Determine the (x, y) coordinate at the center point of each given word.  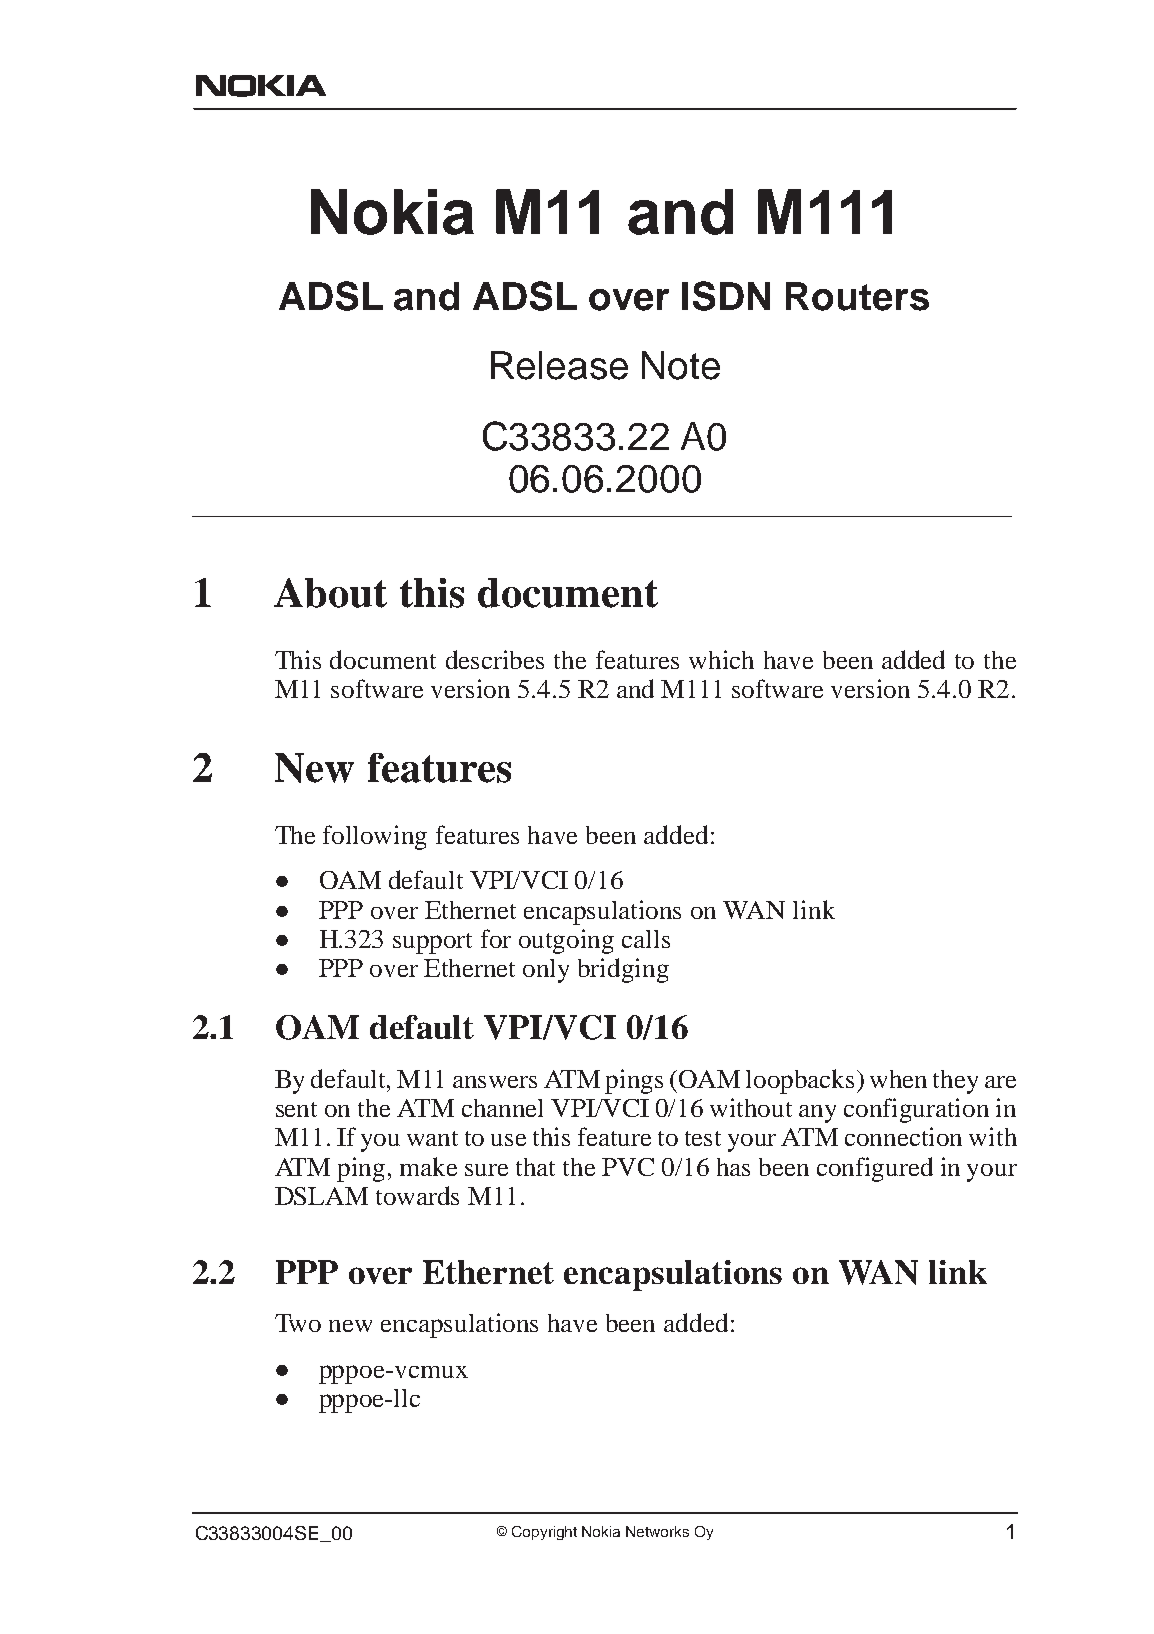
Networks (657, 1531)
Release (559, 365)
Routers (857, 296)
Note (681, 365)
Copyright (544, 1533)
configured (875, 1169)
